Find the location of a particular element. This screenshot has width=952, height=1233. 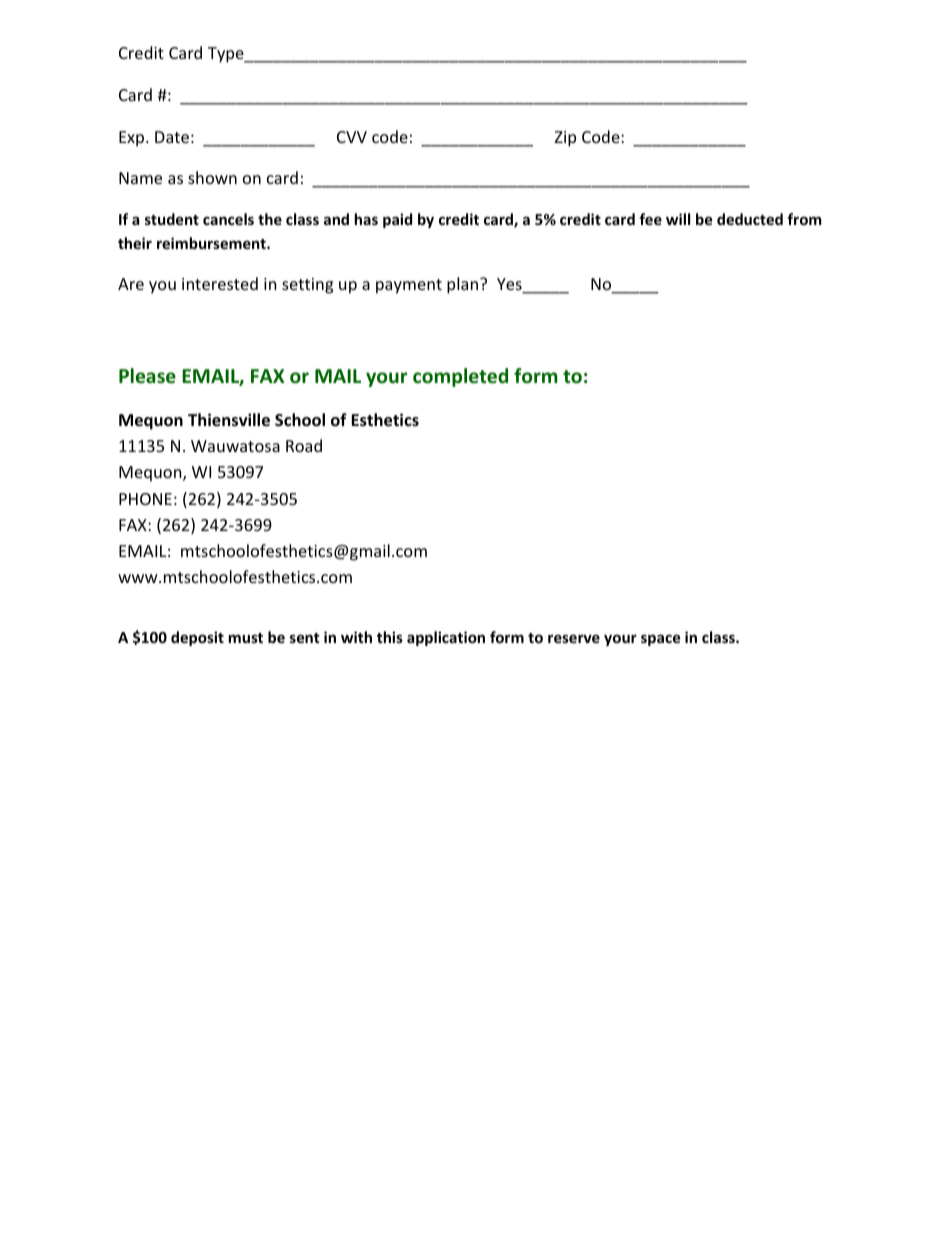

plan is located at coordinates (464, 285).
